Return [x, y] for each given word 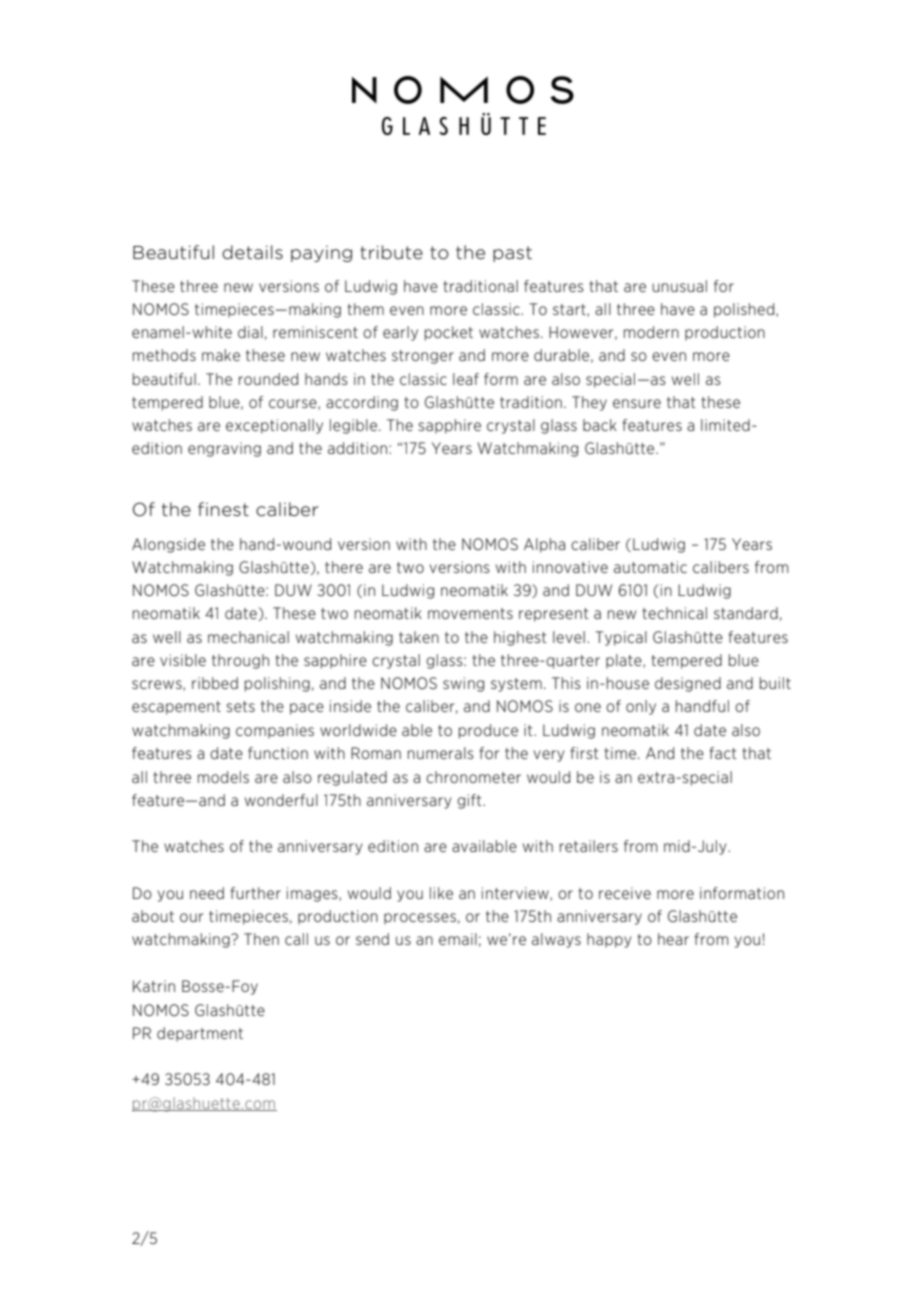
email [458, 939]
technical [674, 613]
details [252, 252]
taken [419, 637]
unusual [679, 286]
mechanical [248, 637]
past [512, 254]
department [200, 1034]
